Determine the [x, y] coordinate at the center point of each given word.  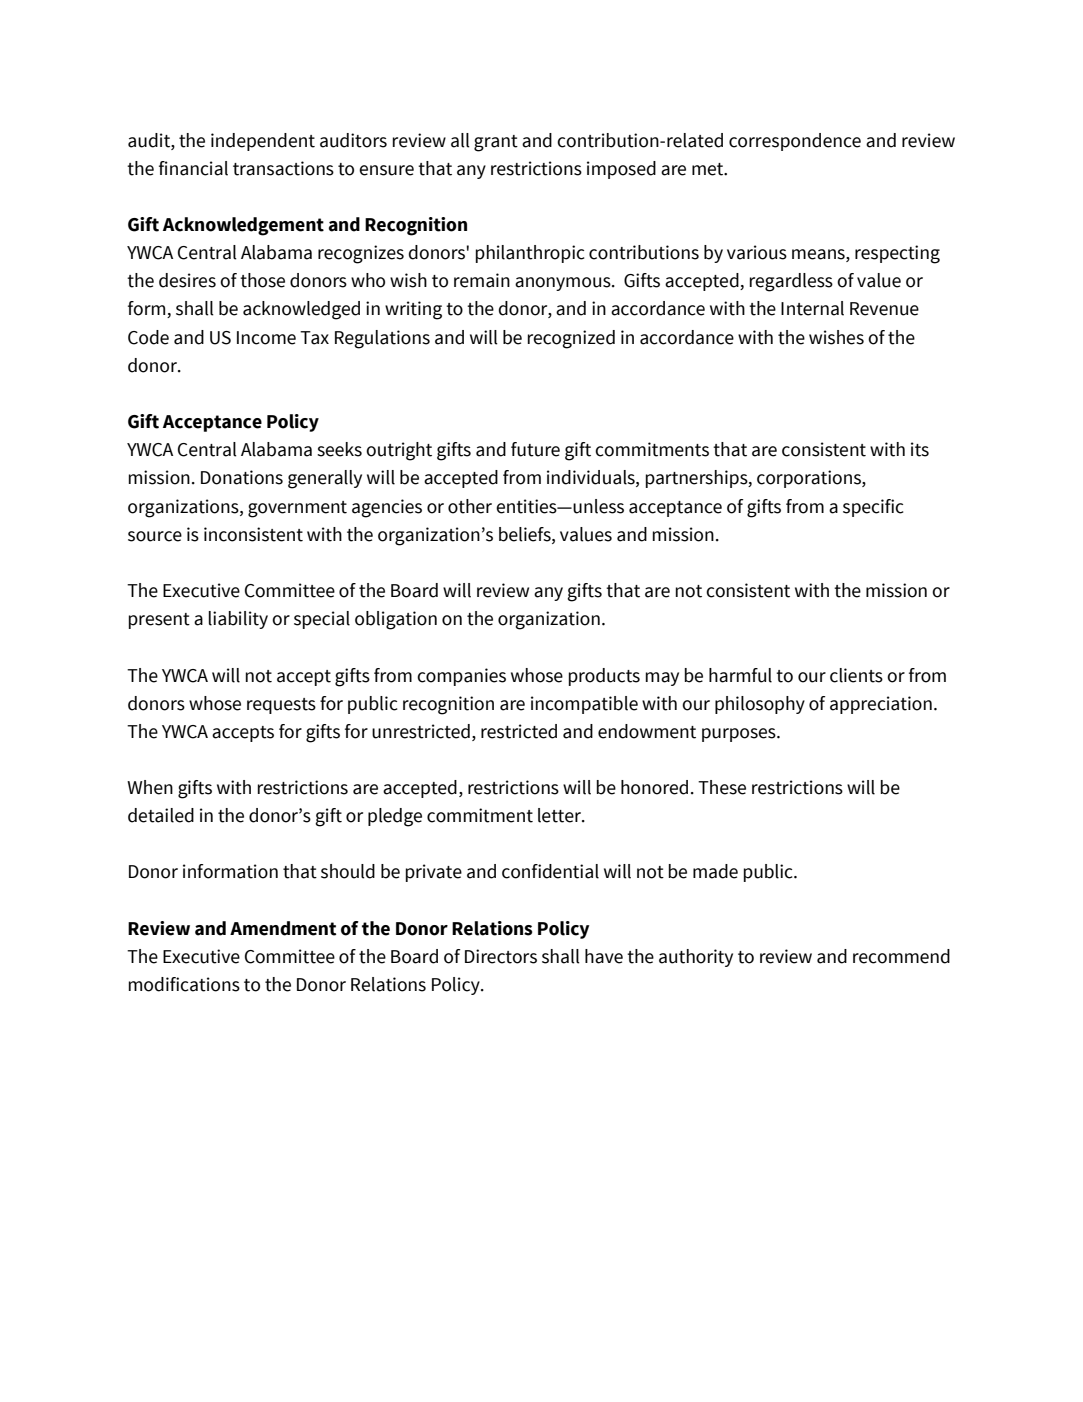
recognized [571, 339]
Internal [812, 308]
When [150, 787]
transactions [283, 168]
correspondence [795, 142]
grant [496, 143]
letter [560, 815]
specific [873, 508]
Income [266, 338]
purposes [740, 735]
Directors [501, 956]
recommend [901, 956]
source [155, 536]
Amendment [283, 928]
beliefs [526, 534]
